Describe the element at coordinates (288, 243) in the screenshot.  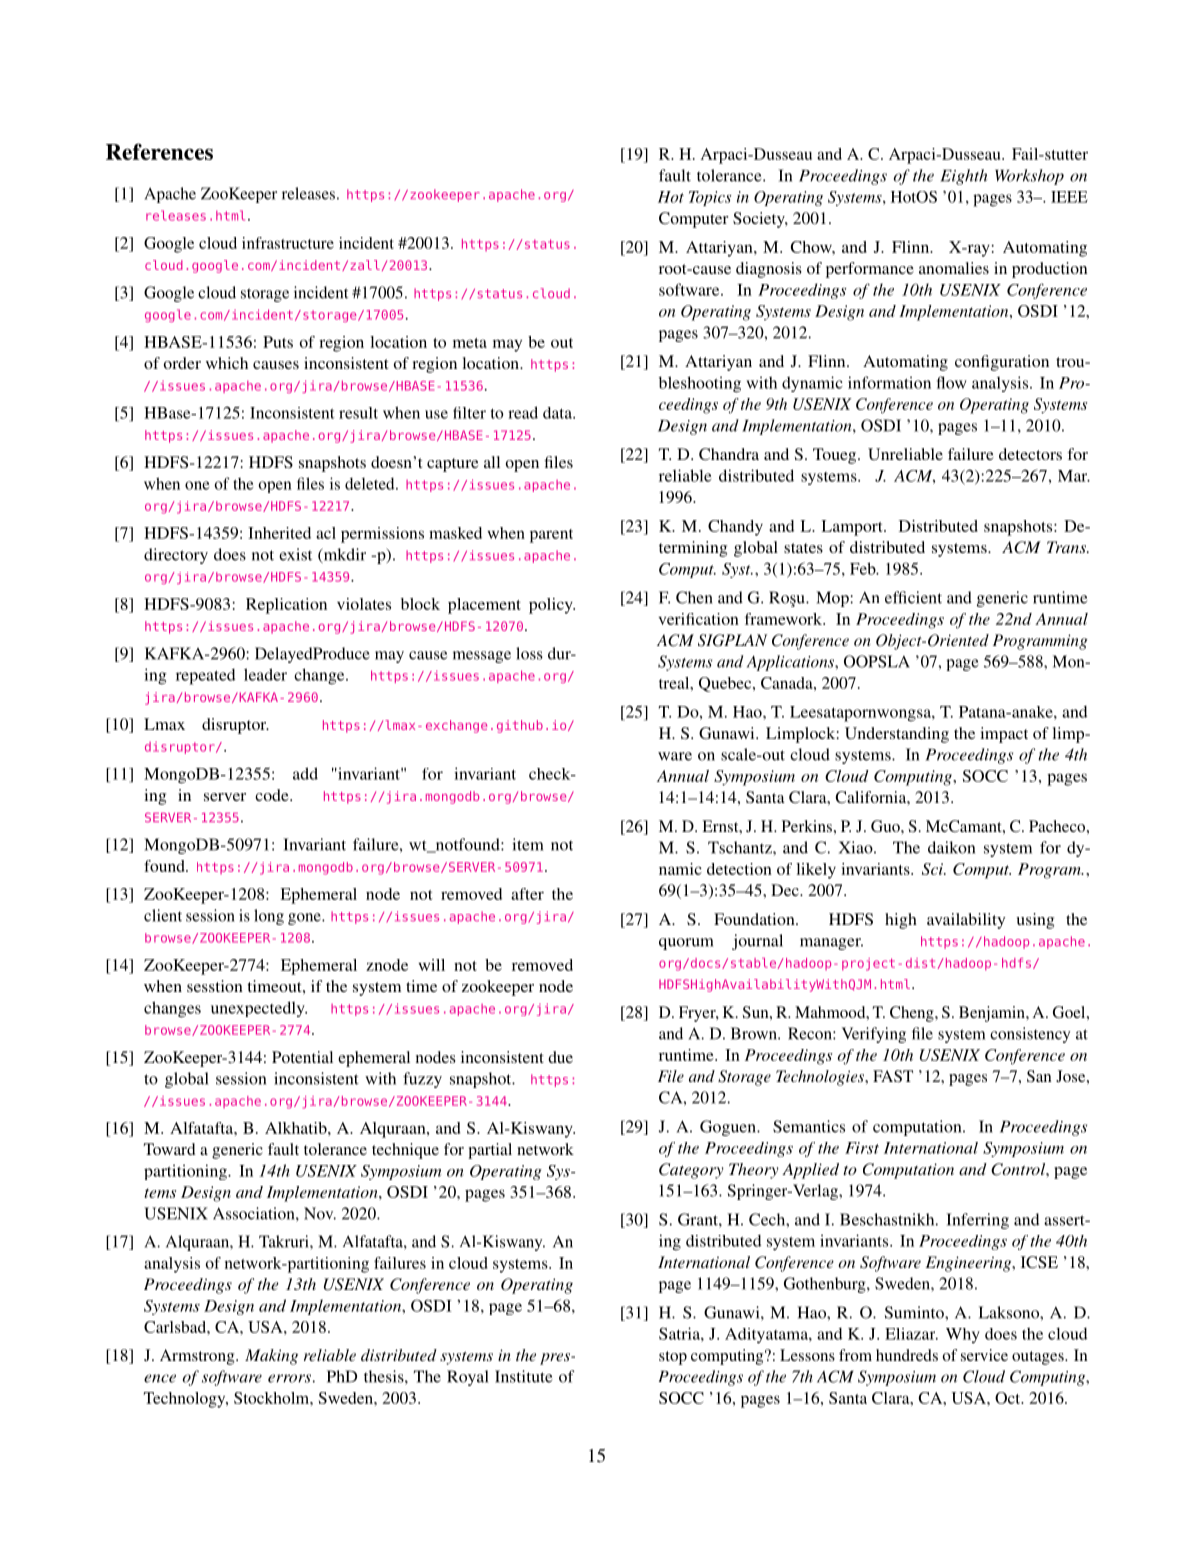
I see `infrastructure` at that location.
